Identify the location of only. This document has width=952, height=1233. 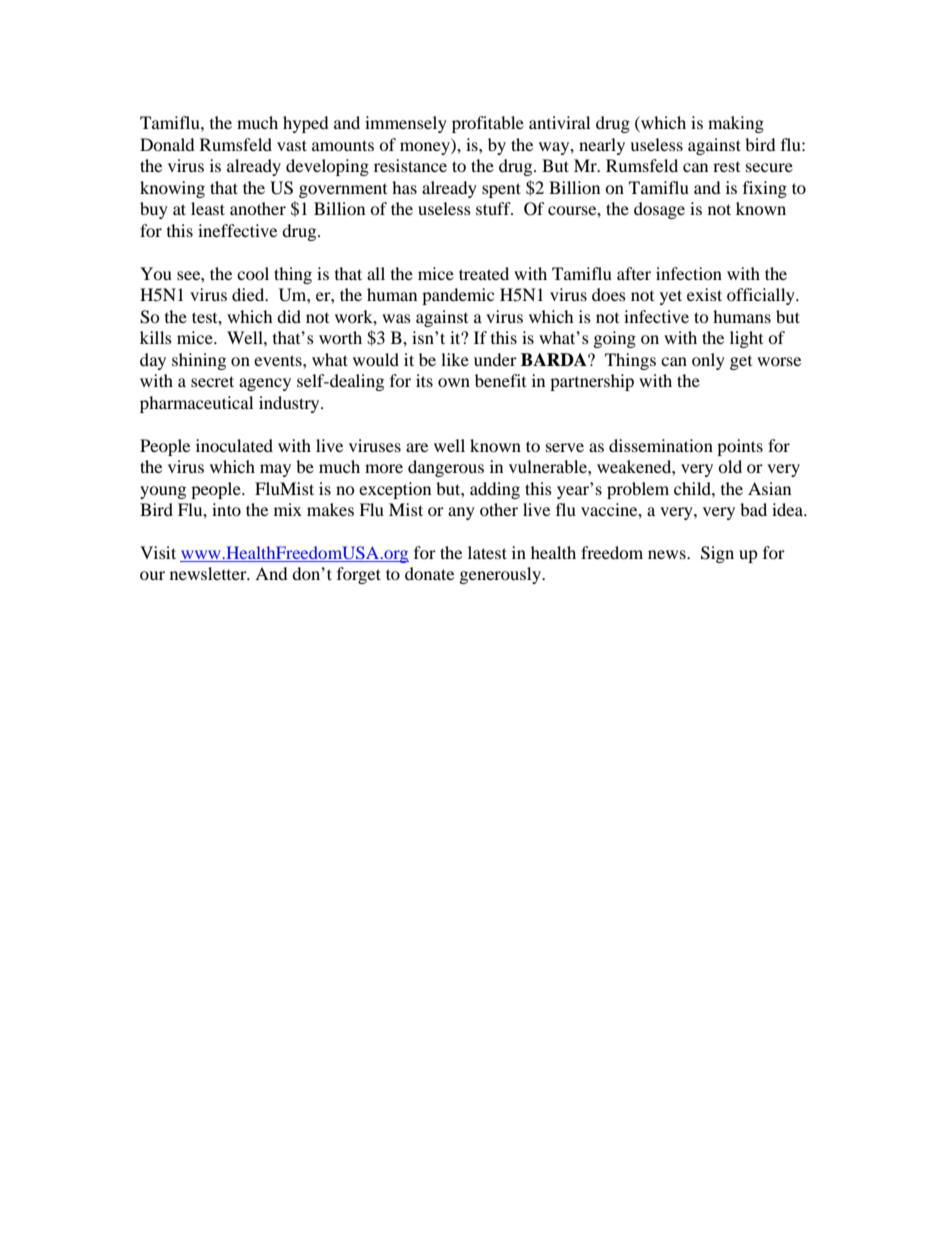
(708, 361).
